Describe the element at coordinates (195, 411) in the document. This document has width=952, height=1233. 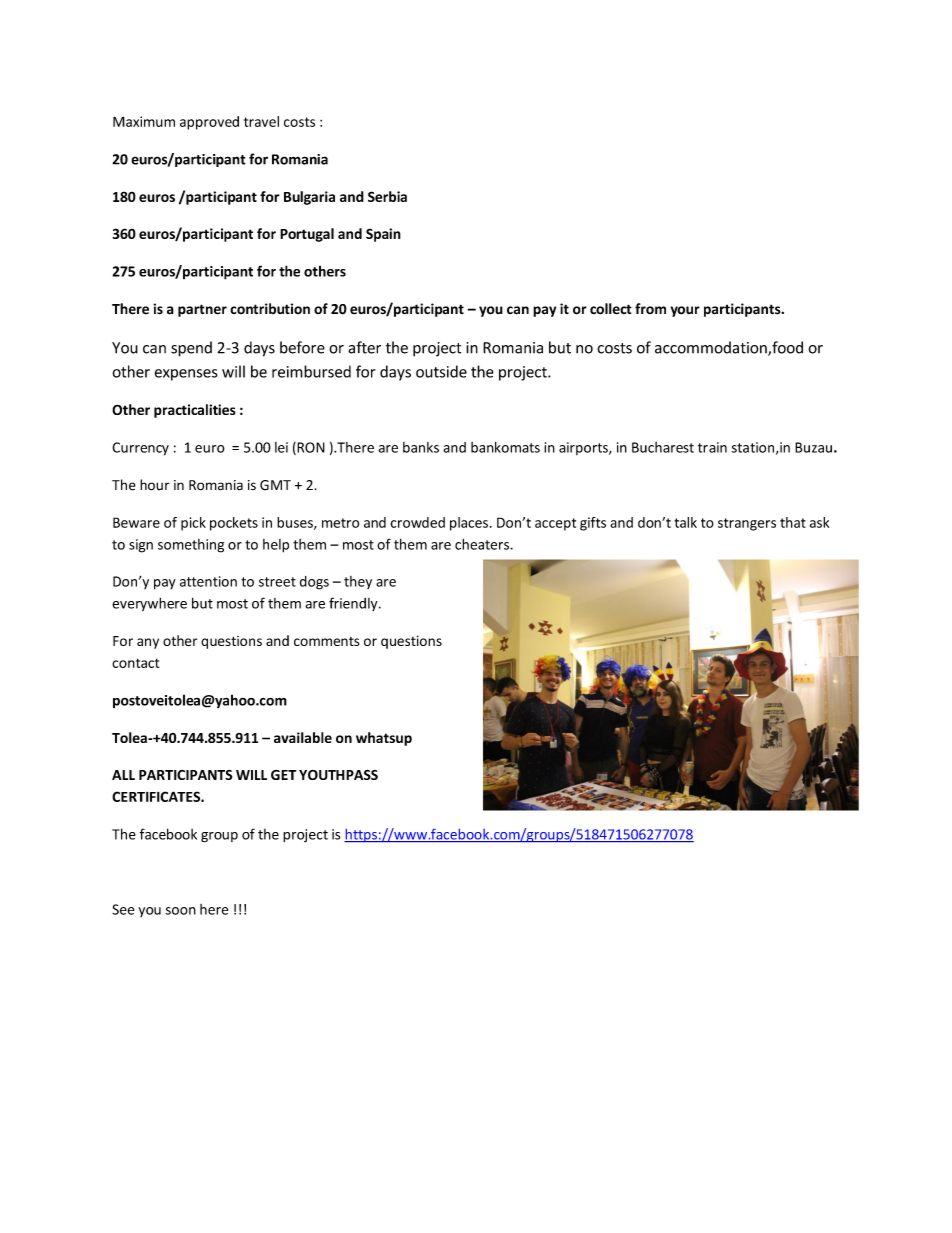
I see `practicalities` at that location.
